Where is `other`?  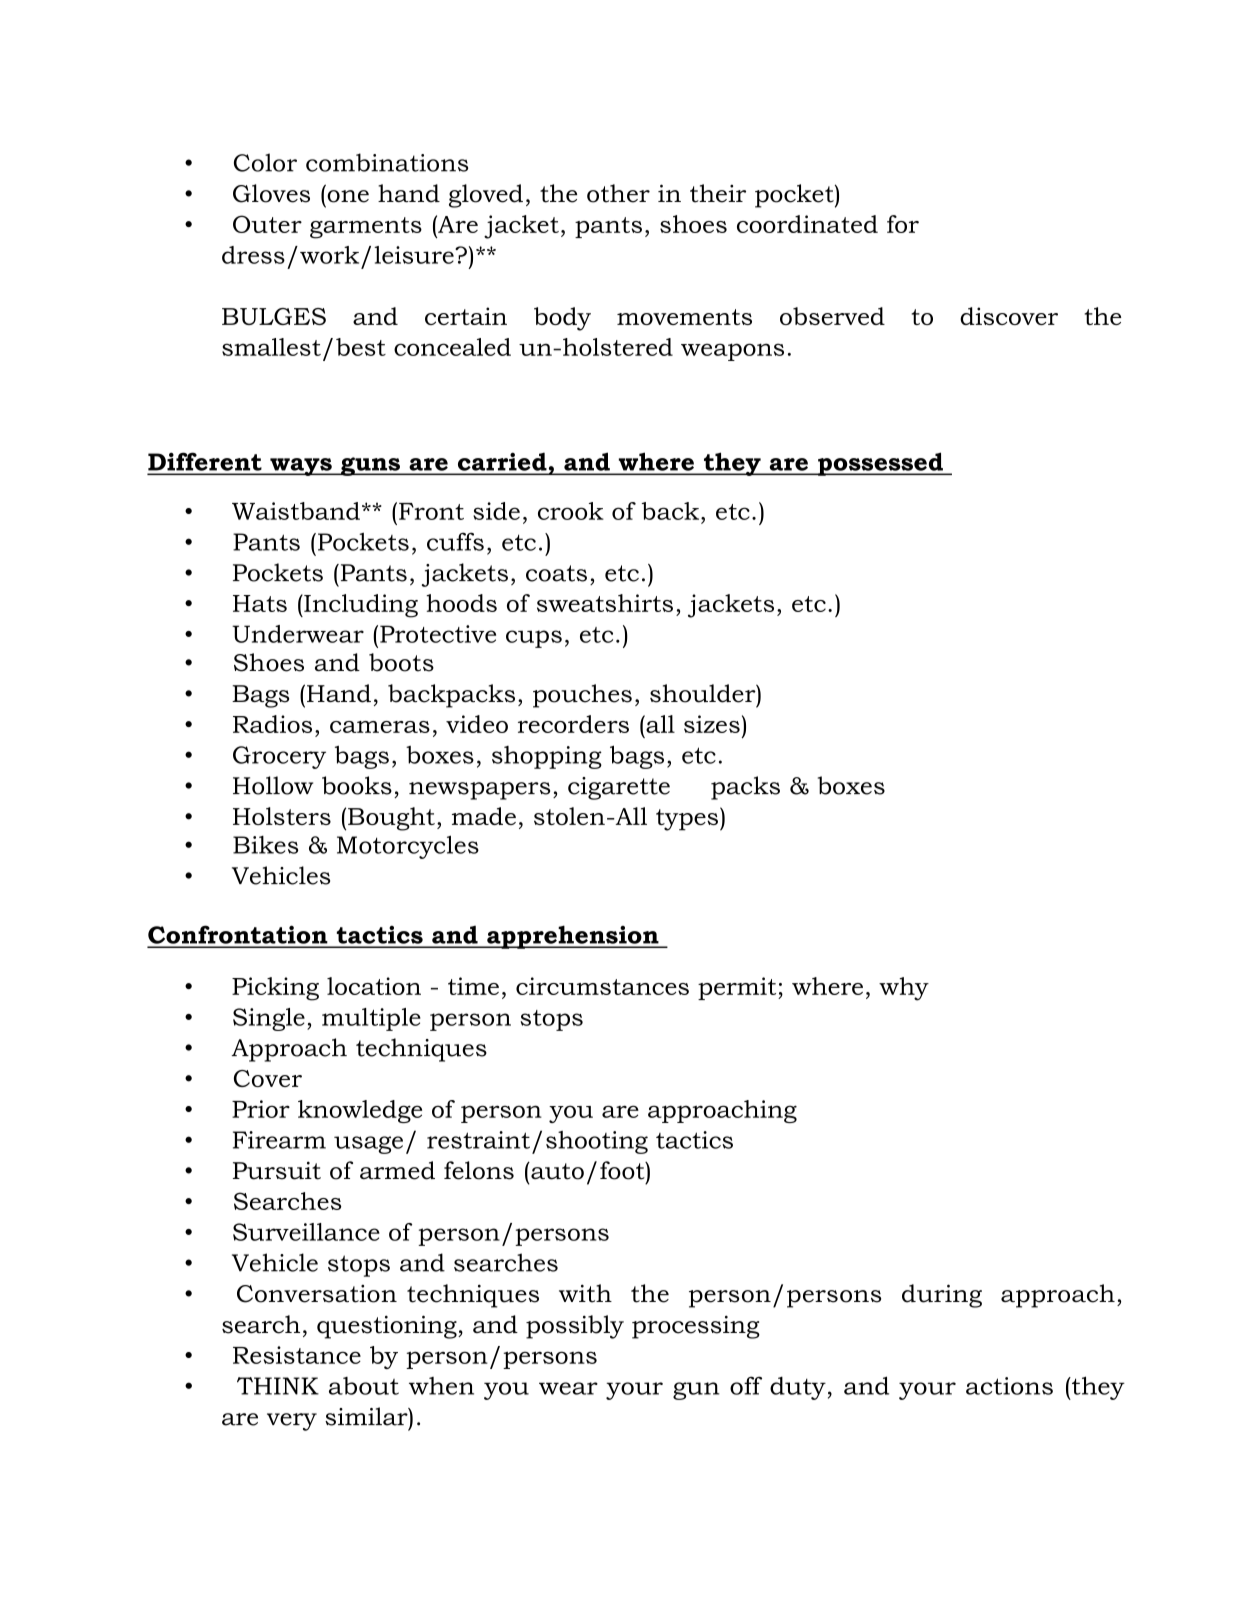 other is located at coordinates (618, 193).
